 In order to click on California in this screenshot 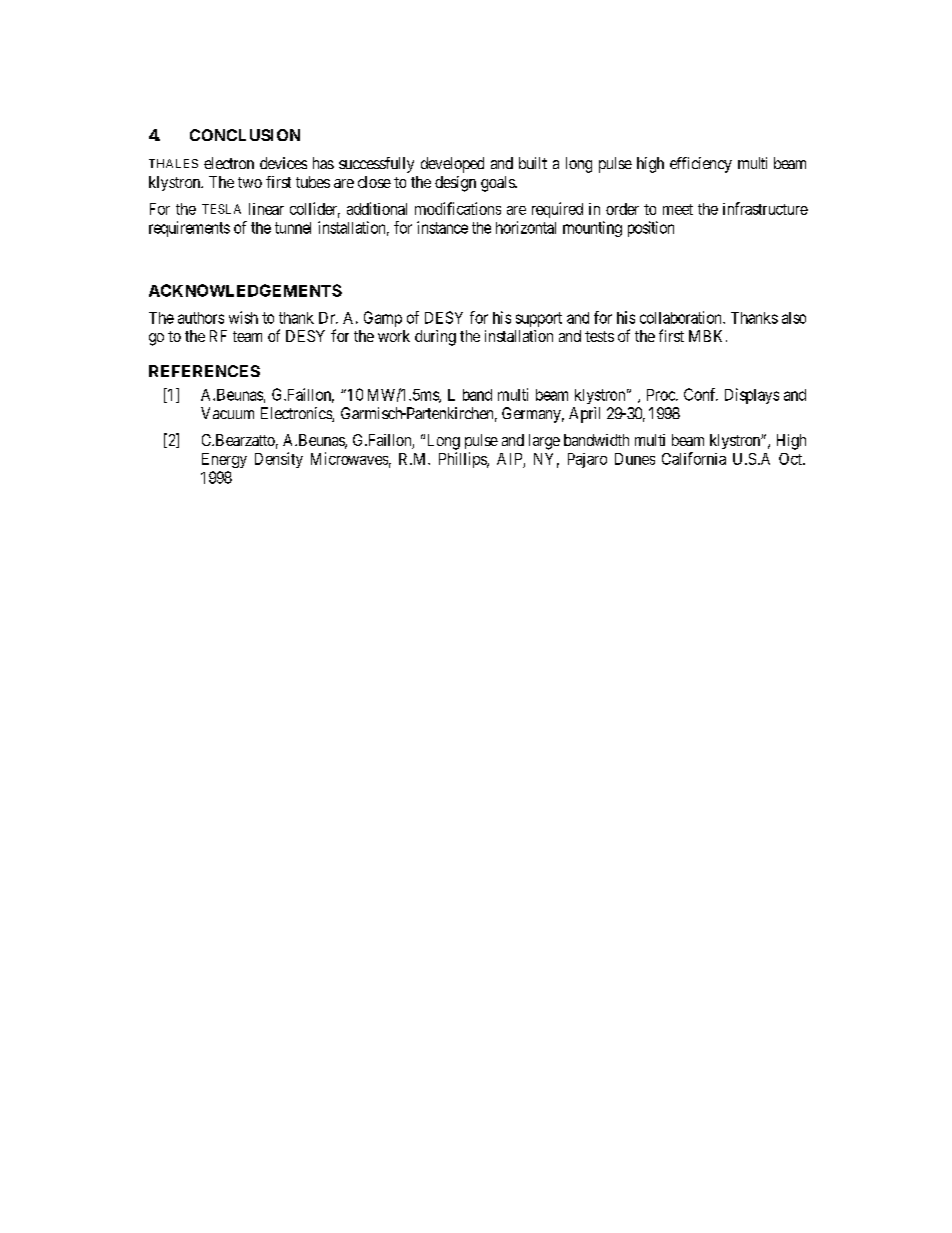, I will do `click(694, 458)`.
